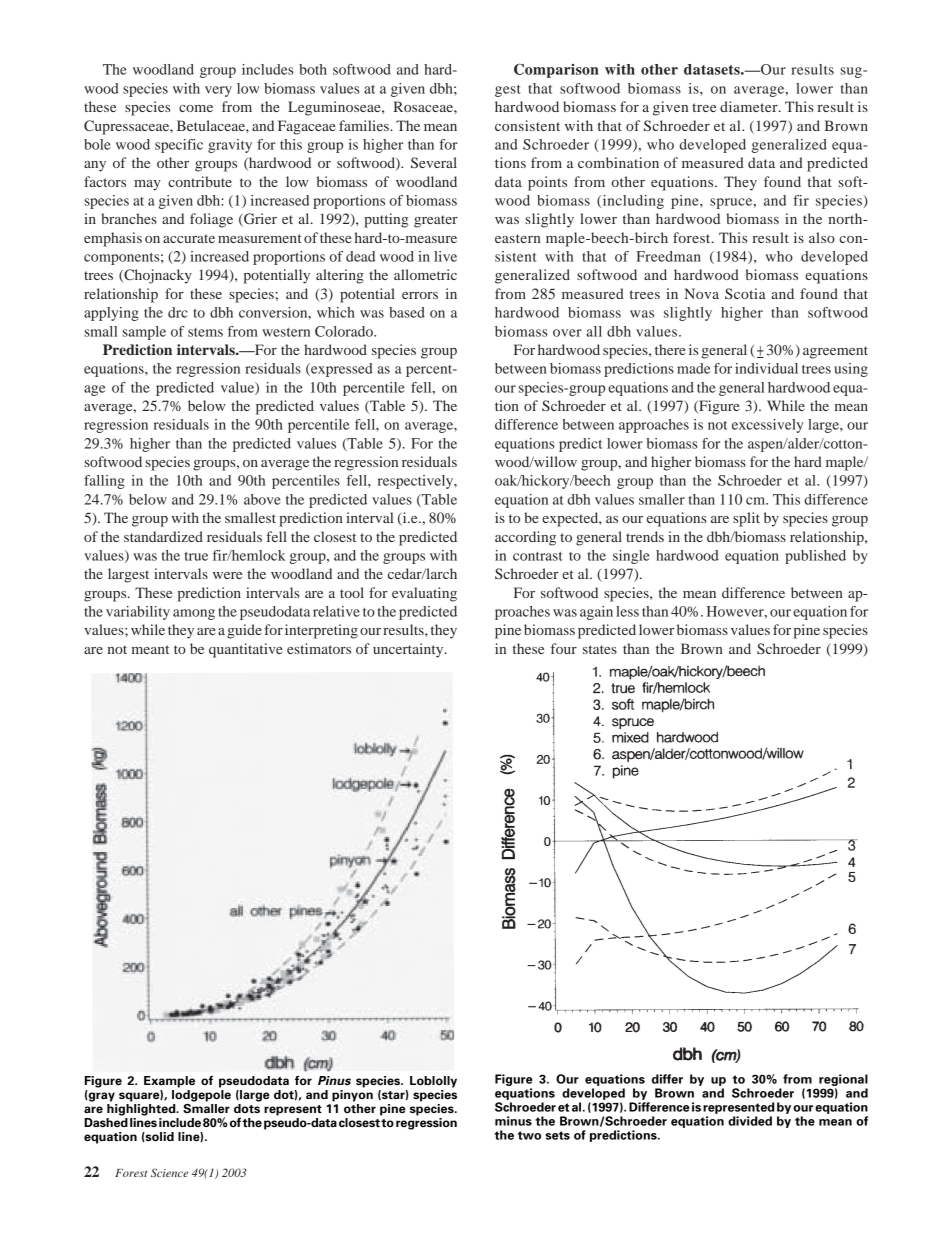  Describe the element at coordinates (513, 1121) in the image. I see `minus` at that location.
